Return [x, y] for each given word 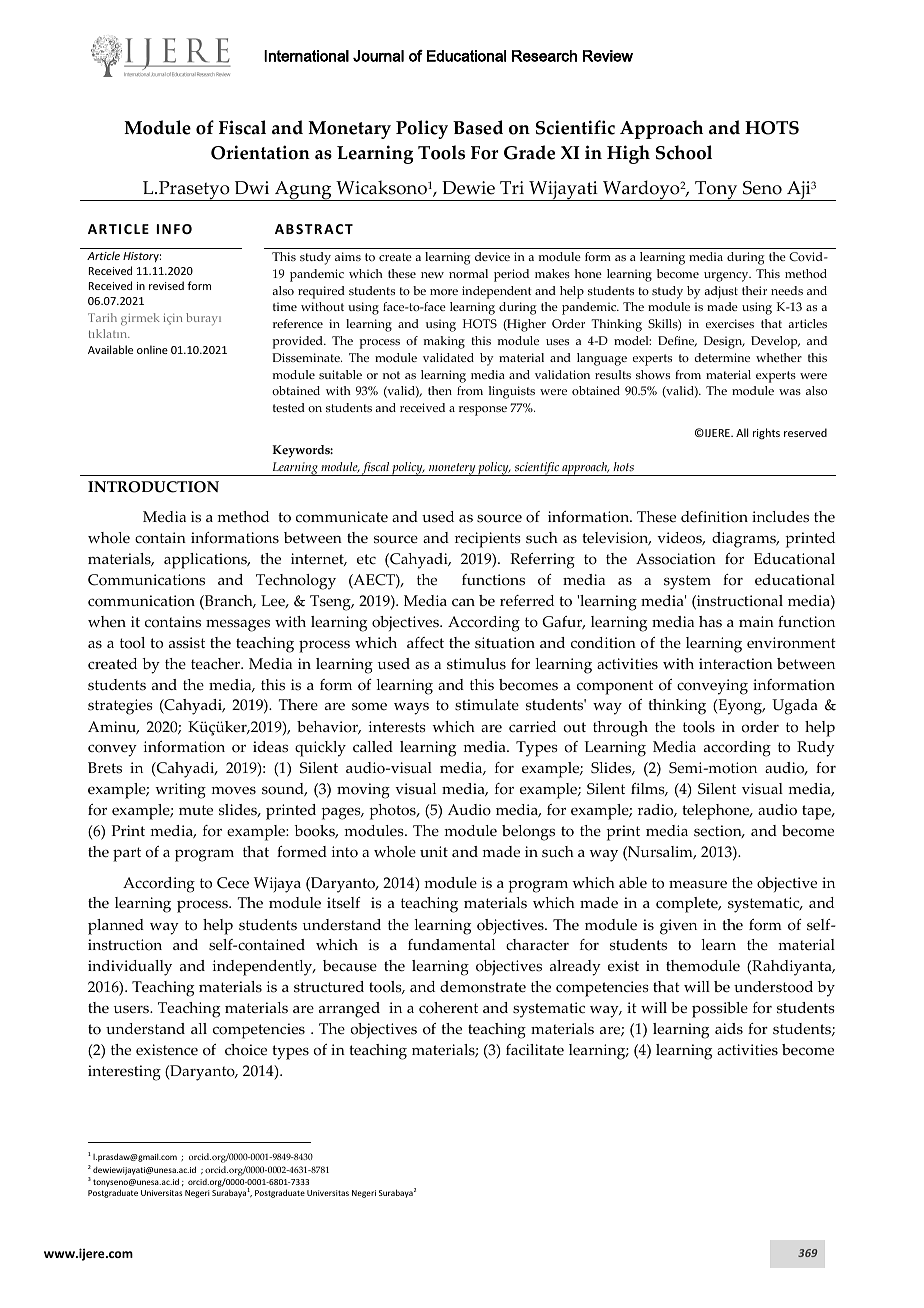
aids [729, 1029]
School [684, 152]
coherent [448, 1008]
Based [478, 127]
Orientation [260, 152]
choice [246, 1050]
